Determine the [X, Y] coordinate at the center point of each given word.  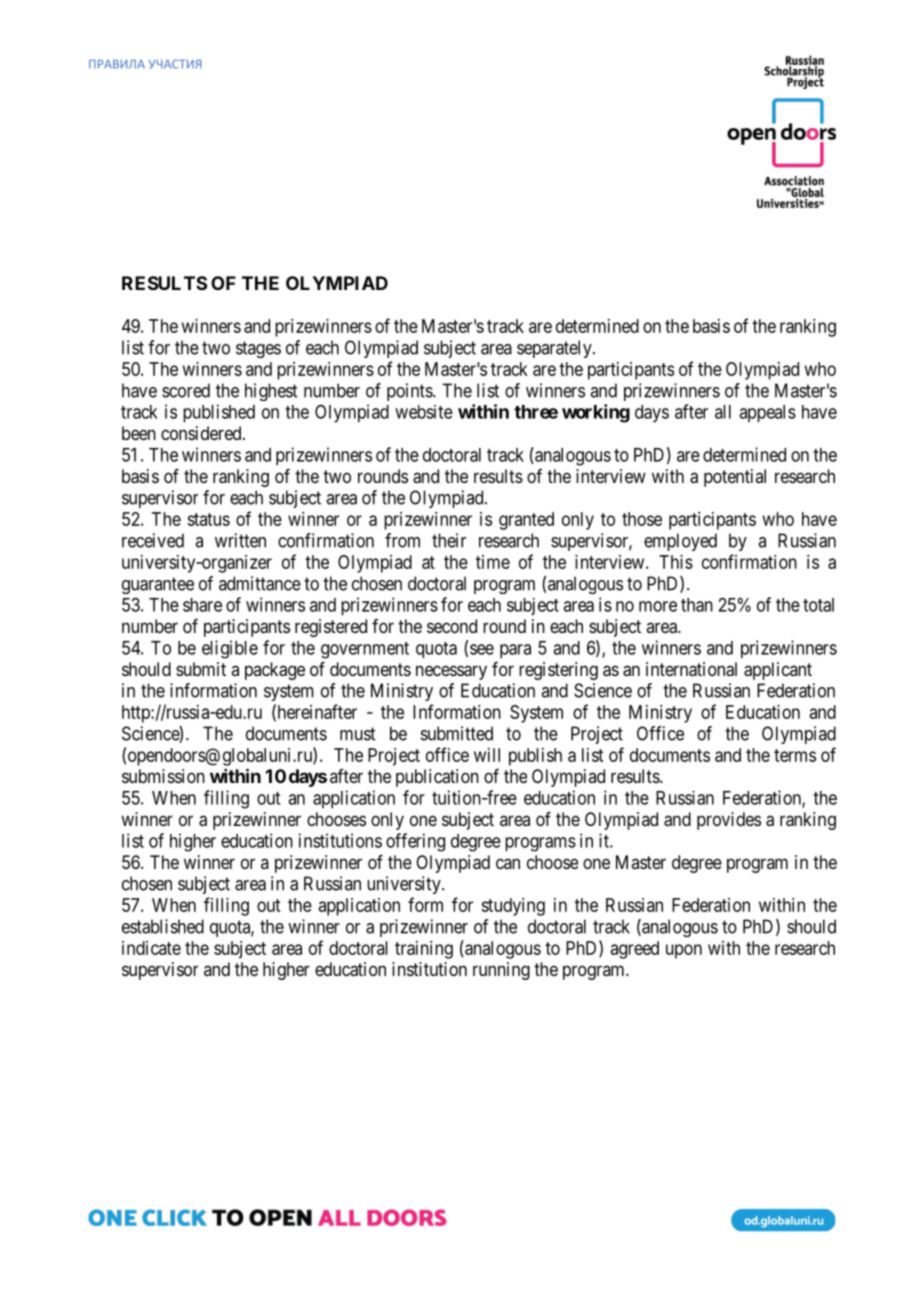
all [723, 412]
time [493, 562]
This [676, 562]
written [240, 540]
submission [163, 776]
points [410, 392]
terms [795, 755]
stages [258, 349]
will [487, 755]
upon [684, 951]
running [501, 971]
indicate [151, 948]
